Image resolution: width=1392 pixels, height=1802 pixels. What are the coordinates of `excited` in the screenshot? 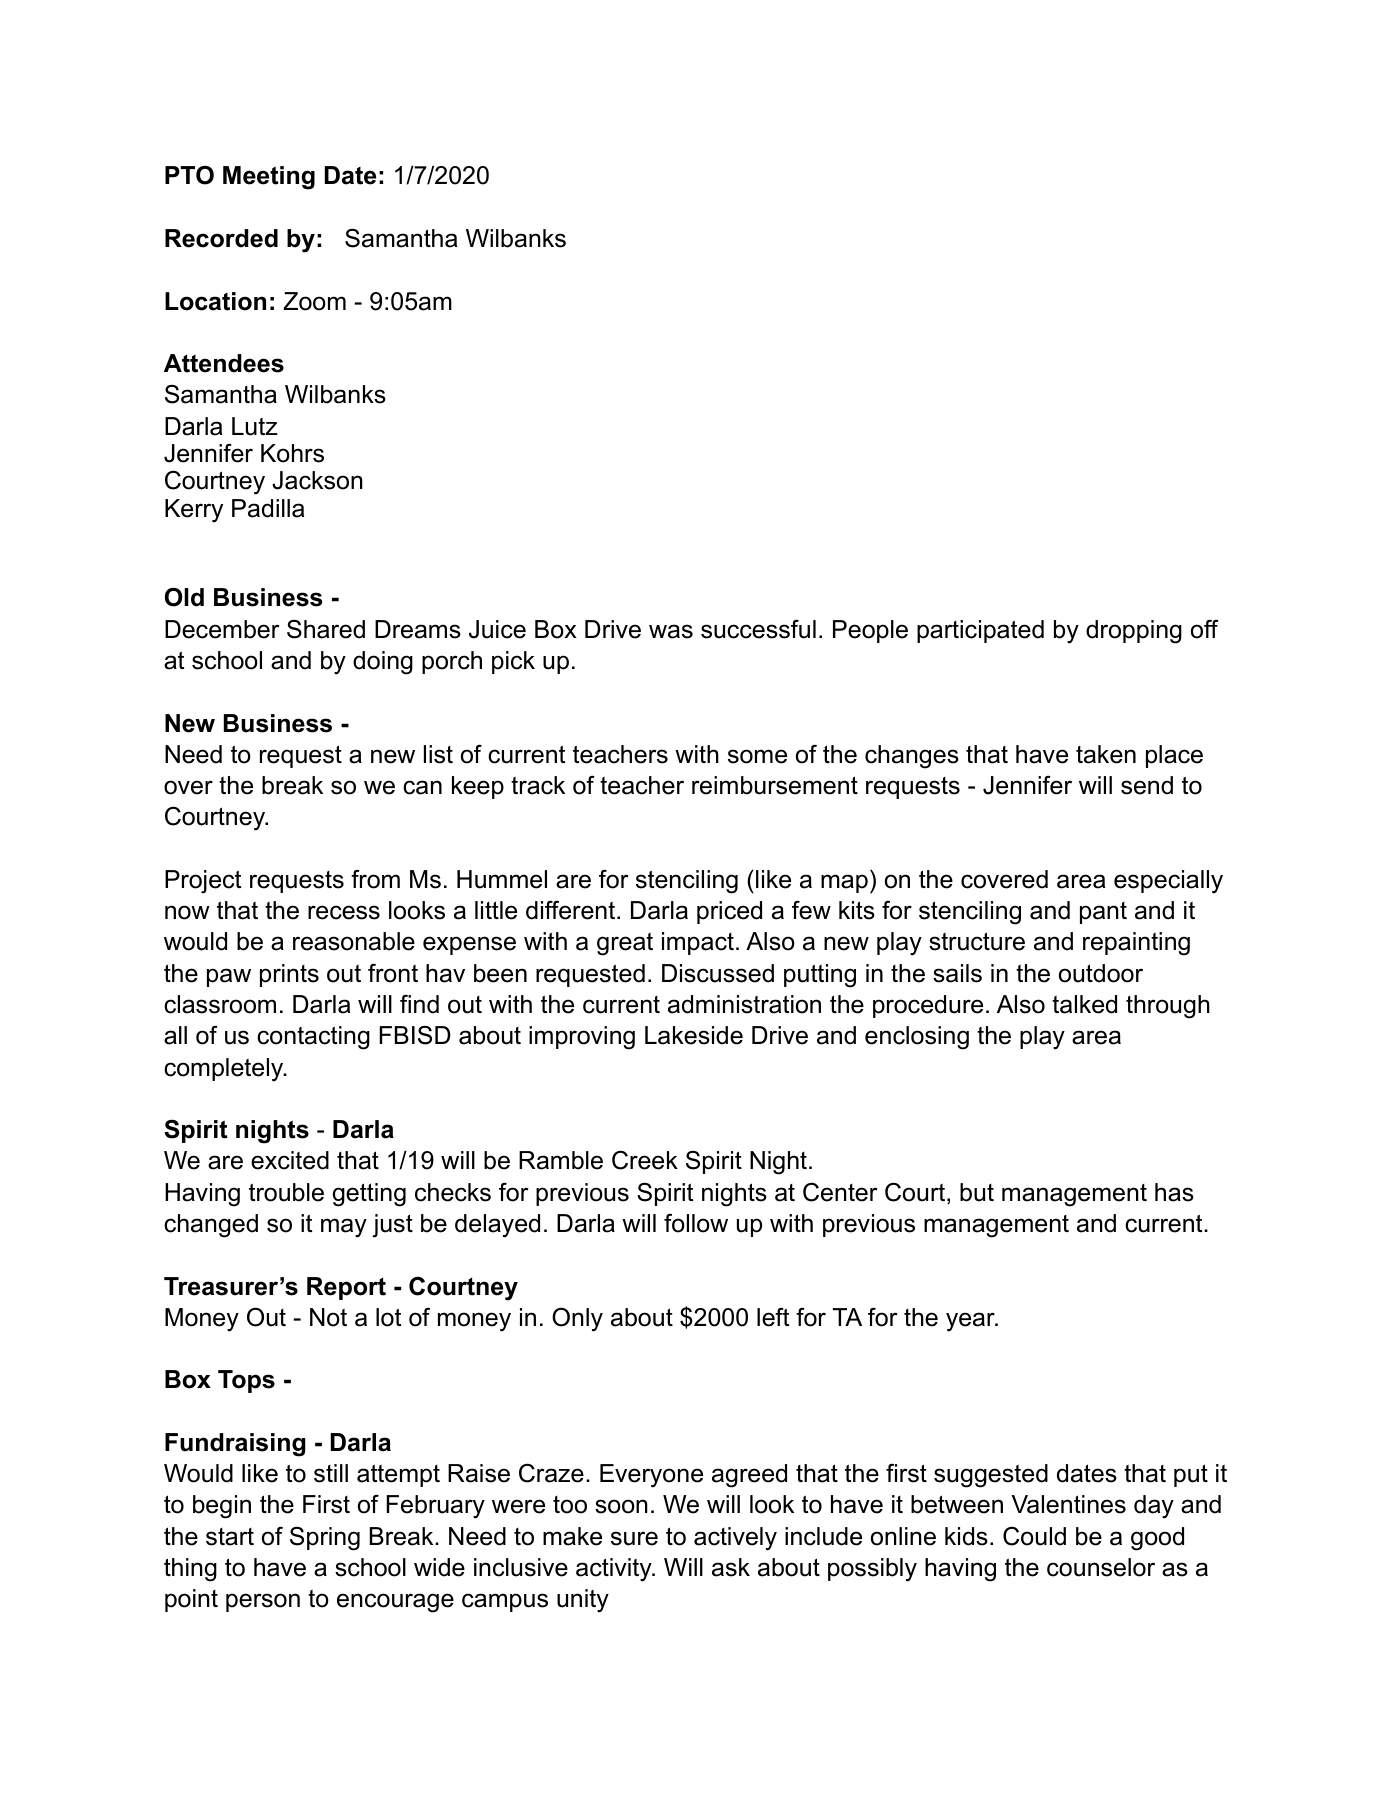 It's located at (290, 1160).
